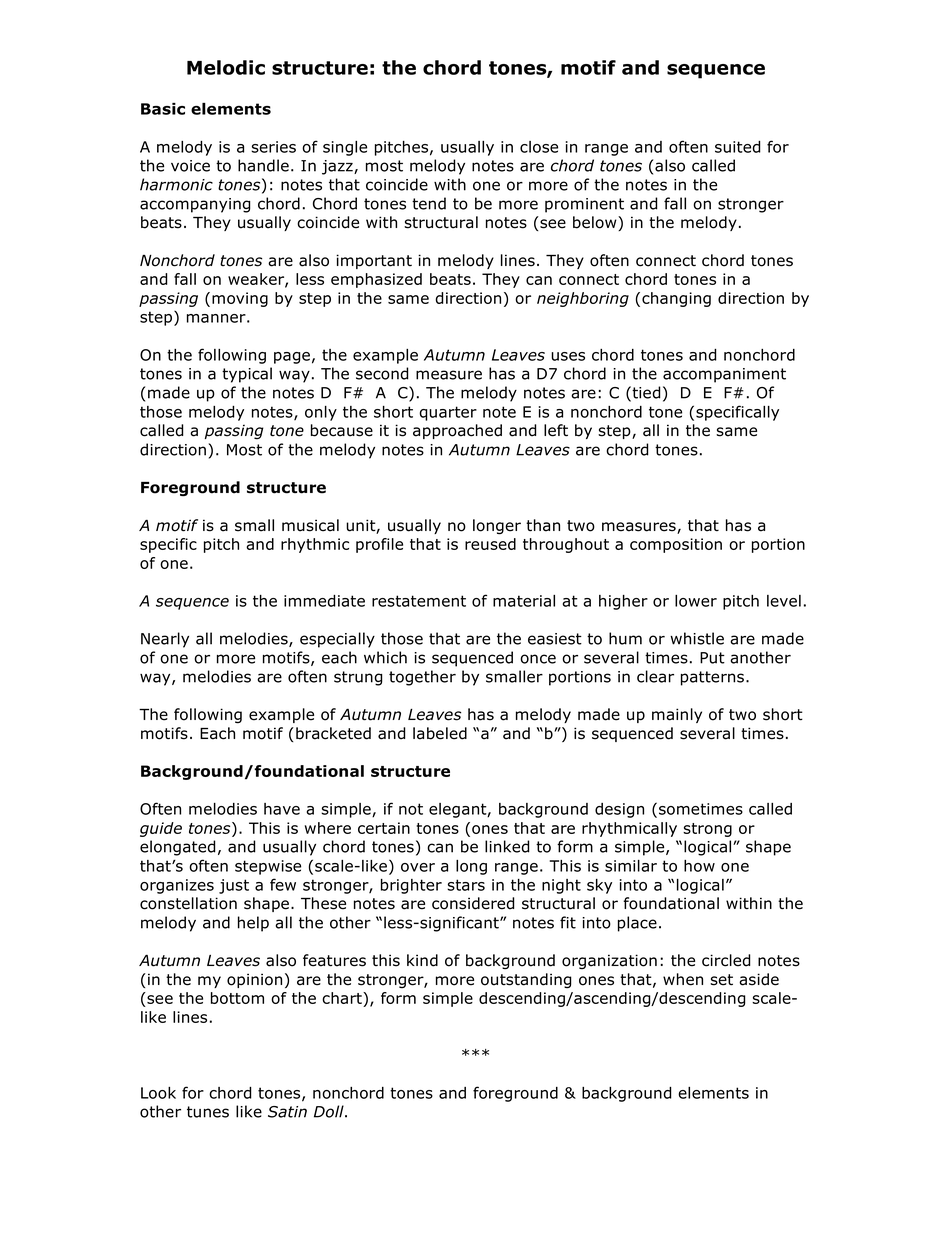 This screenshot has height=1233, width=952. I want to click on suited, so click(738, 147).
